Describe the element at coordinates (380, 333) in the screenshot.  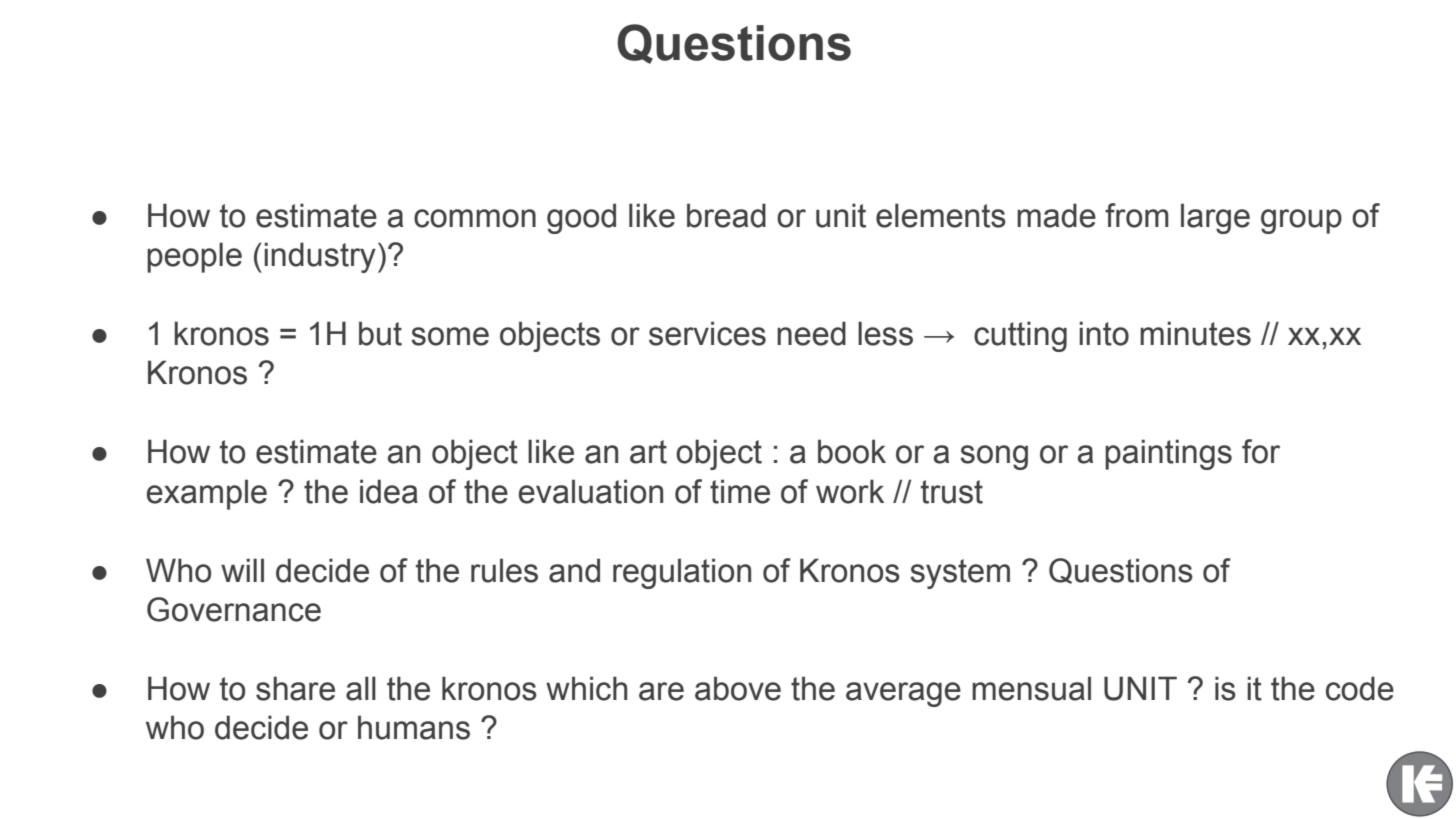
I see `but` at that location.
